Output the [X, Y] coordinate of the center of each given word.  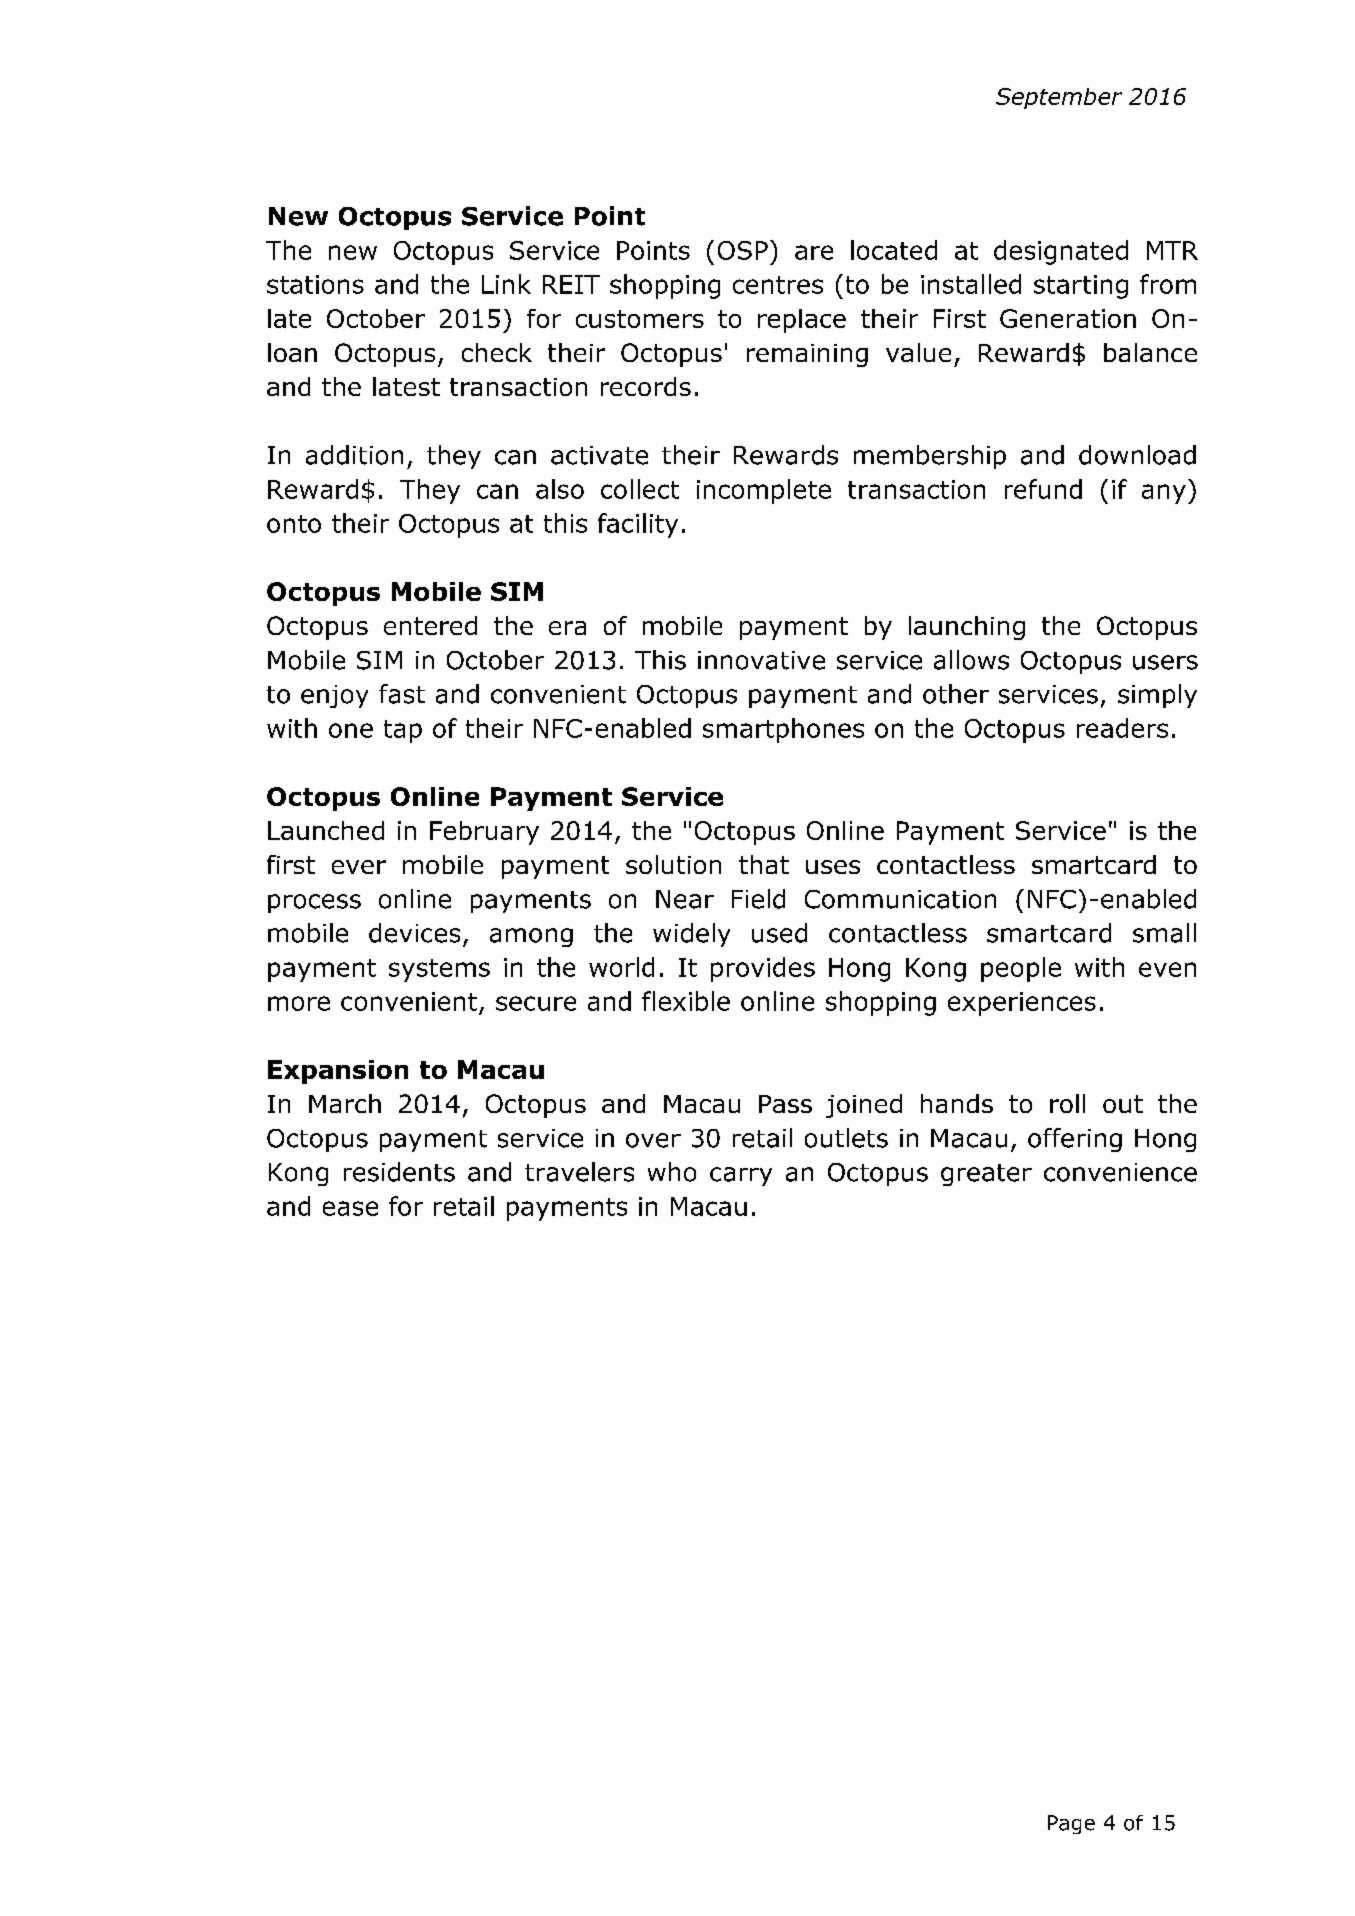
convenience [1120, 1172]
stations [315, 284]
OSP [743, 250]
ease [350, 1208]
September [1059, 98]
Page [1071, 1824]
